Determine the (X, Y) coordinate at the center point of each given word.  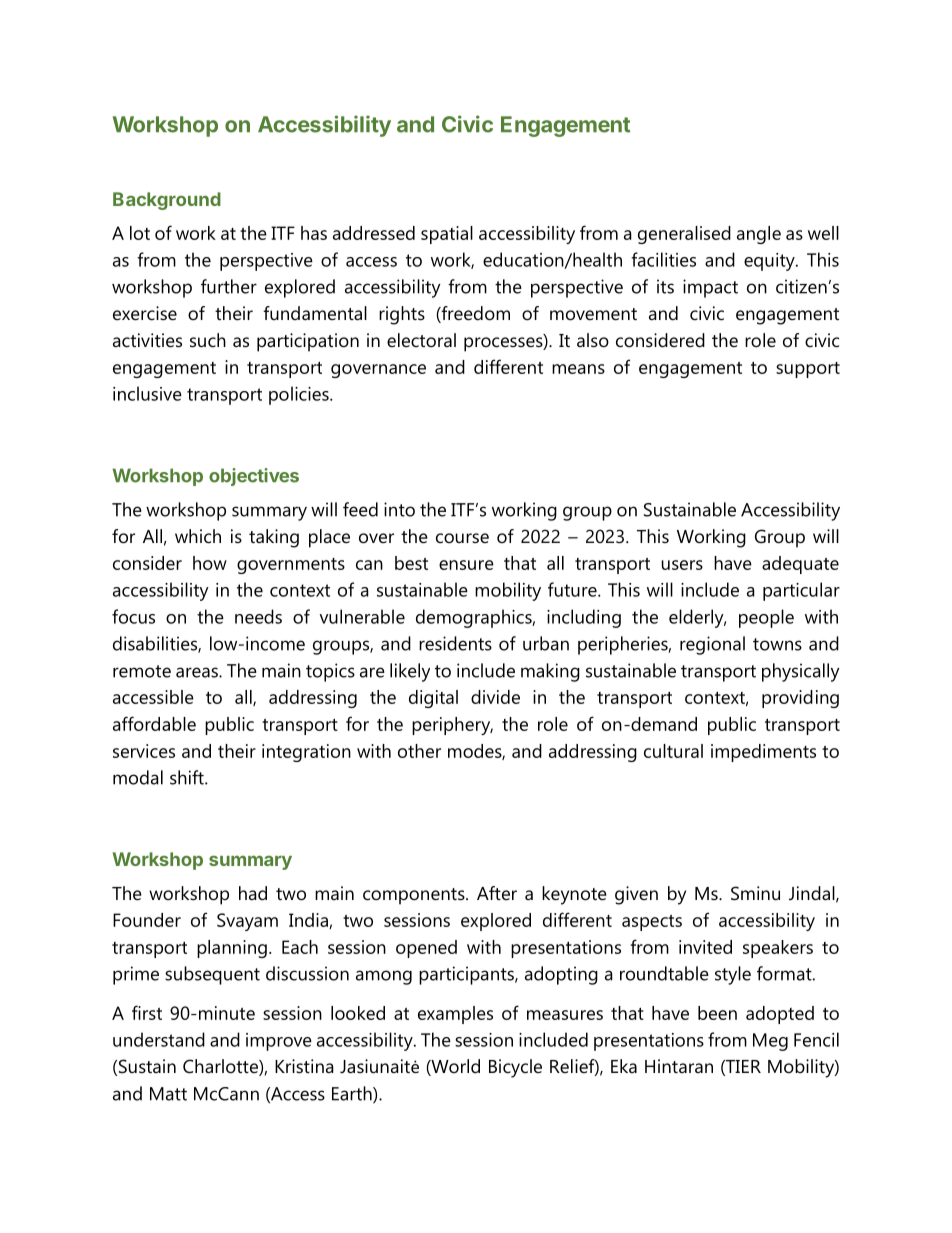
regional (712, 645)
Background (167, 201)
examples (455, 1015)
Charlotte (221, 1067)
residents (455, 643)
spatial (447, 235)
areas (198, 672)
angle (759, 235)
